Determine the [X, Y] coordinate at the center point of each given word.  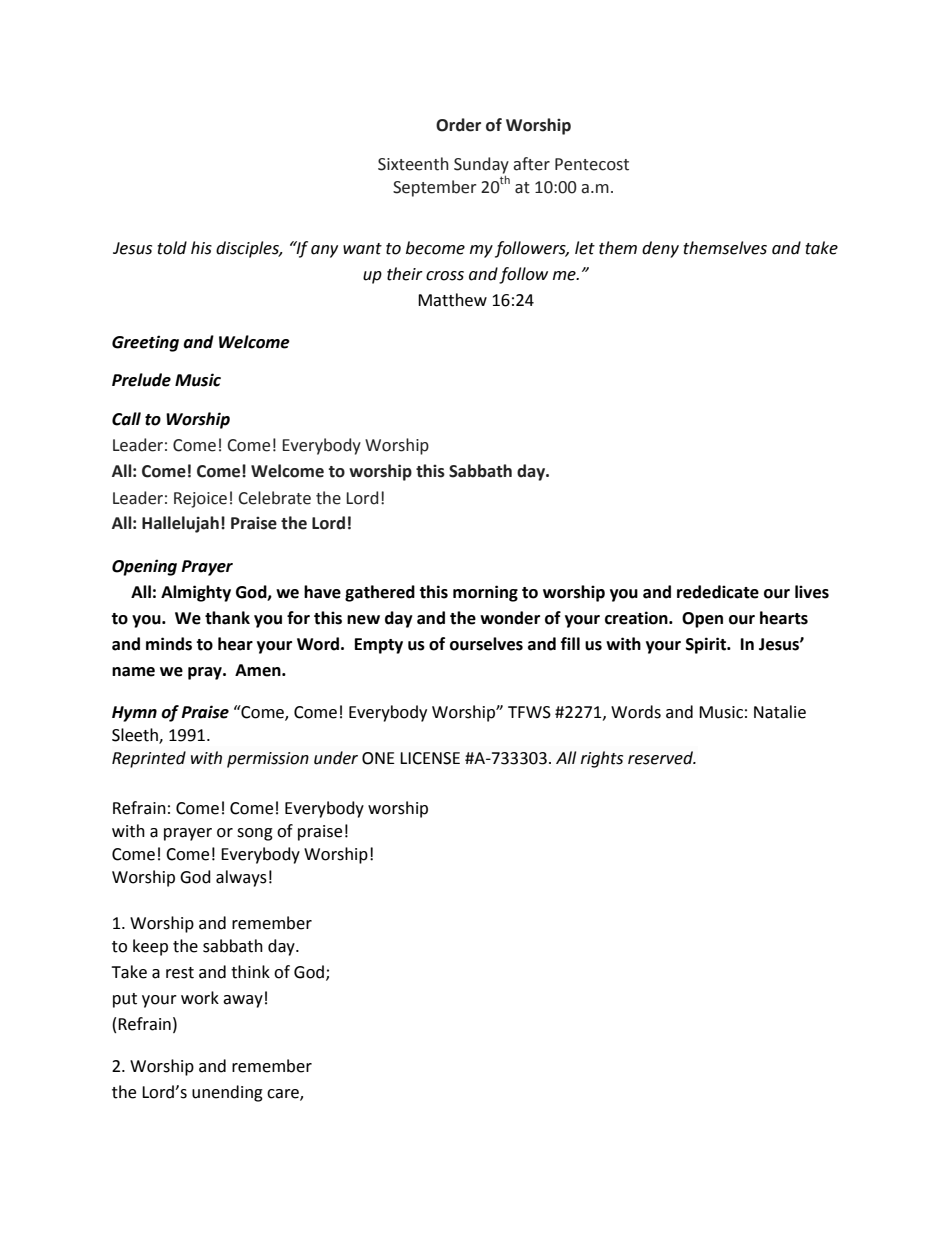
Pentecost [592, 164]
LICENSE [430, 758]
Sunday [481, 165]
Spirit [707, 645]
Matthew [452, 300]
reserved [661, 758]
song [255, 834]
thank [227, 618]
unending [227, 1093]
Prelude [141, 380]
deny [660, 249]
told [172, 248]
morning [485, 593]
